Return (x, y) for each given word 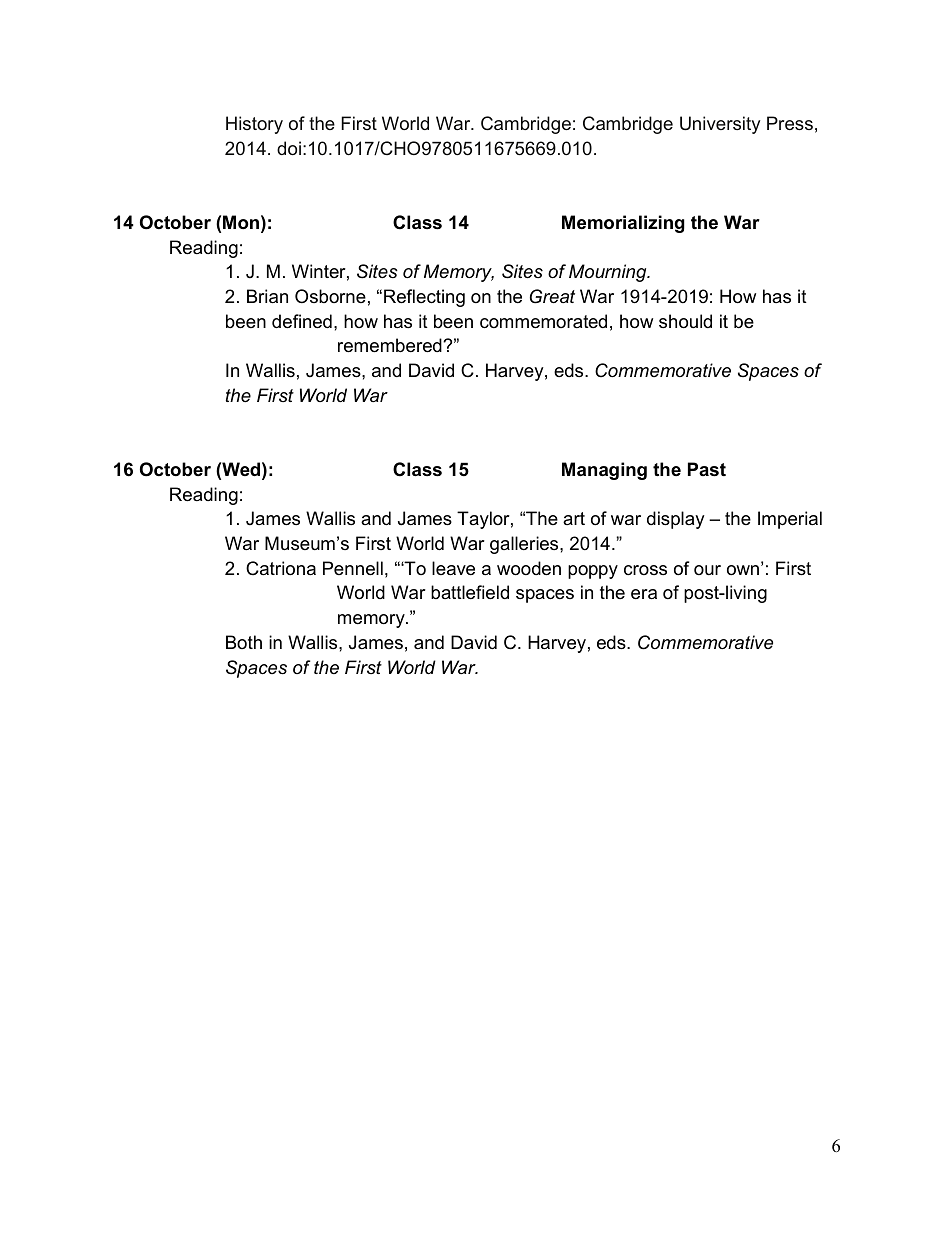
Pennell (353, 568)
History (254, 125)
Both (244, 642)
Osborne (330, 296)
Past (707, 469)
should (685, 321)
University (720, 125)
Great (552, 296)
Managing (604, 471)
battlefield (470, 592)
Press (790, 123)
